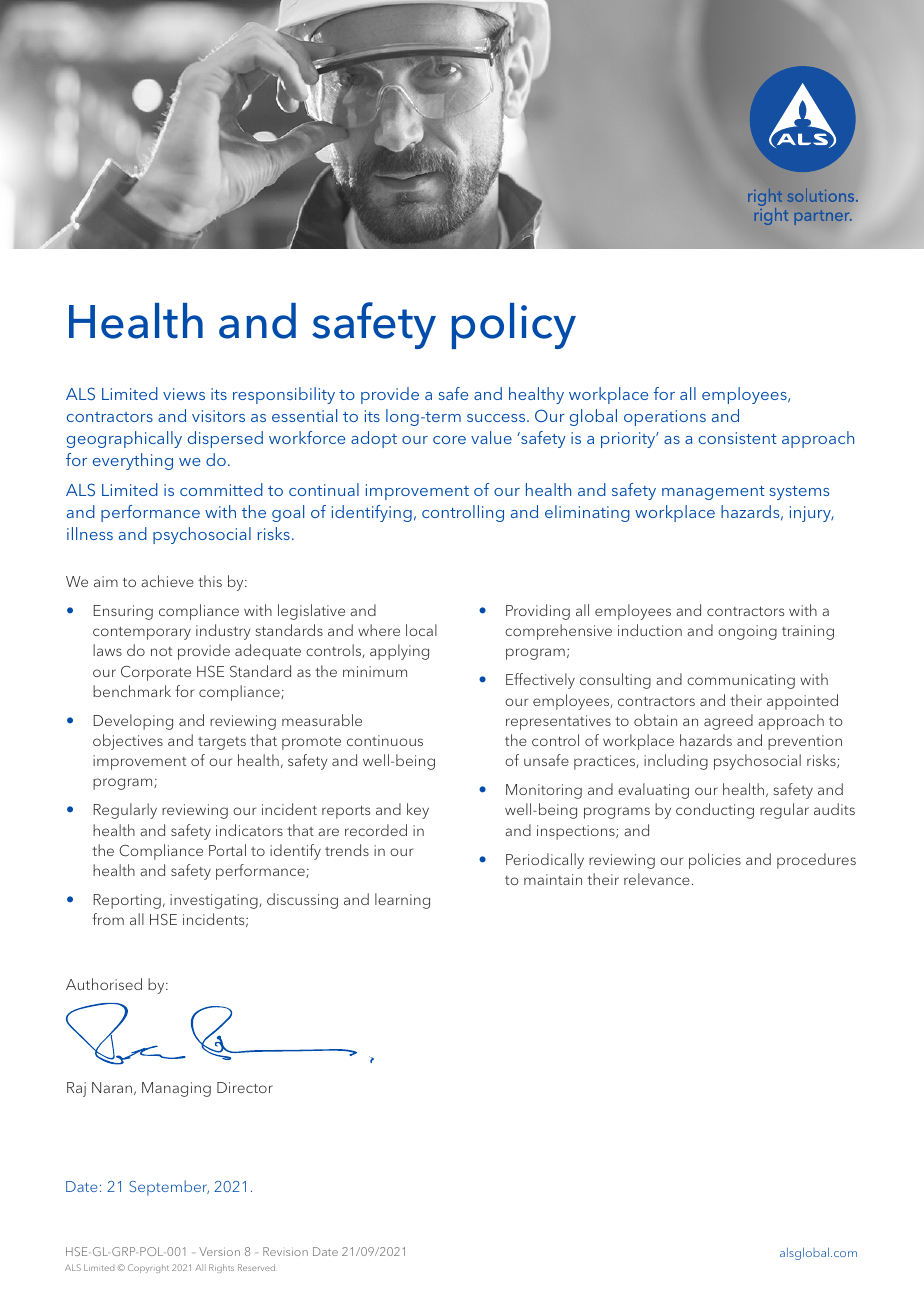 The image size is (924, 1308). I want to click on Reserved, so click(256, 1267).
